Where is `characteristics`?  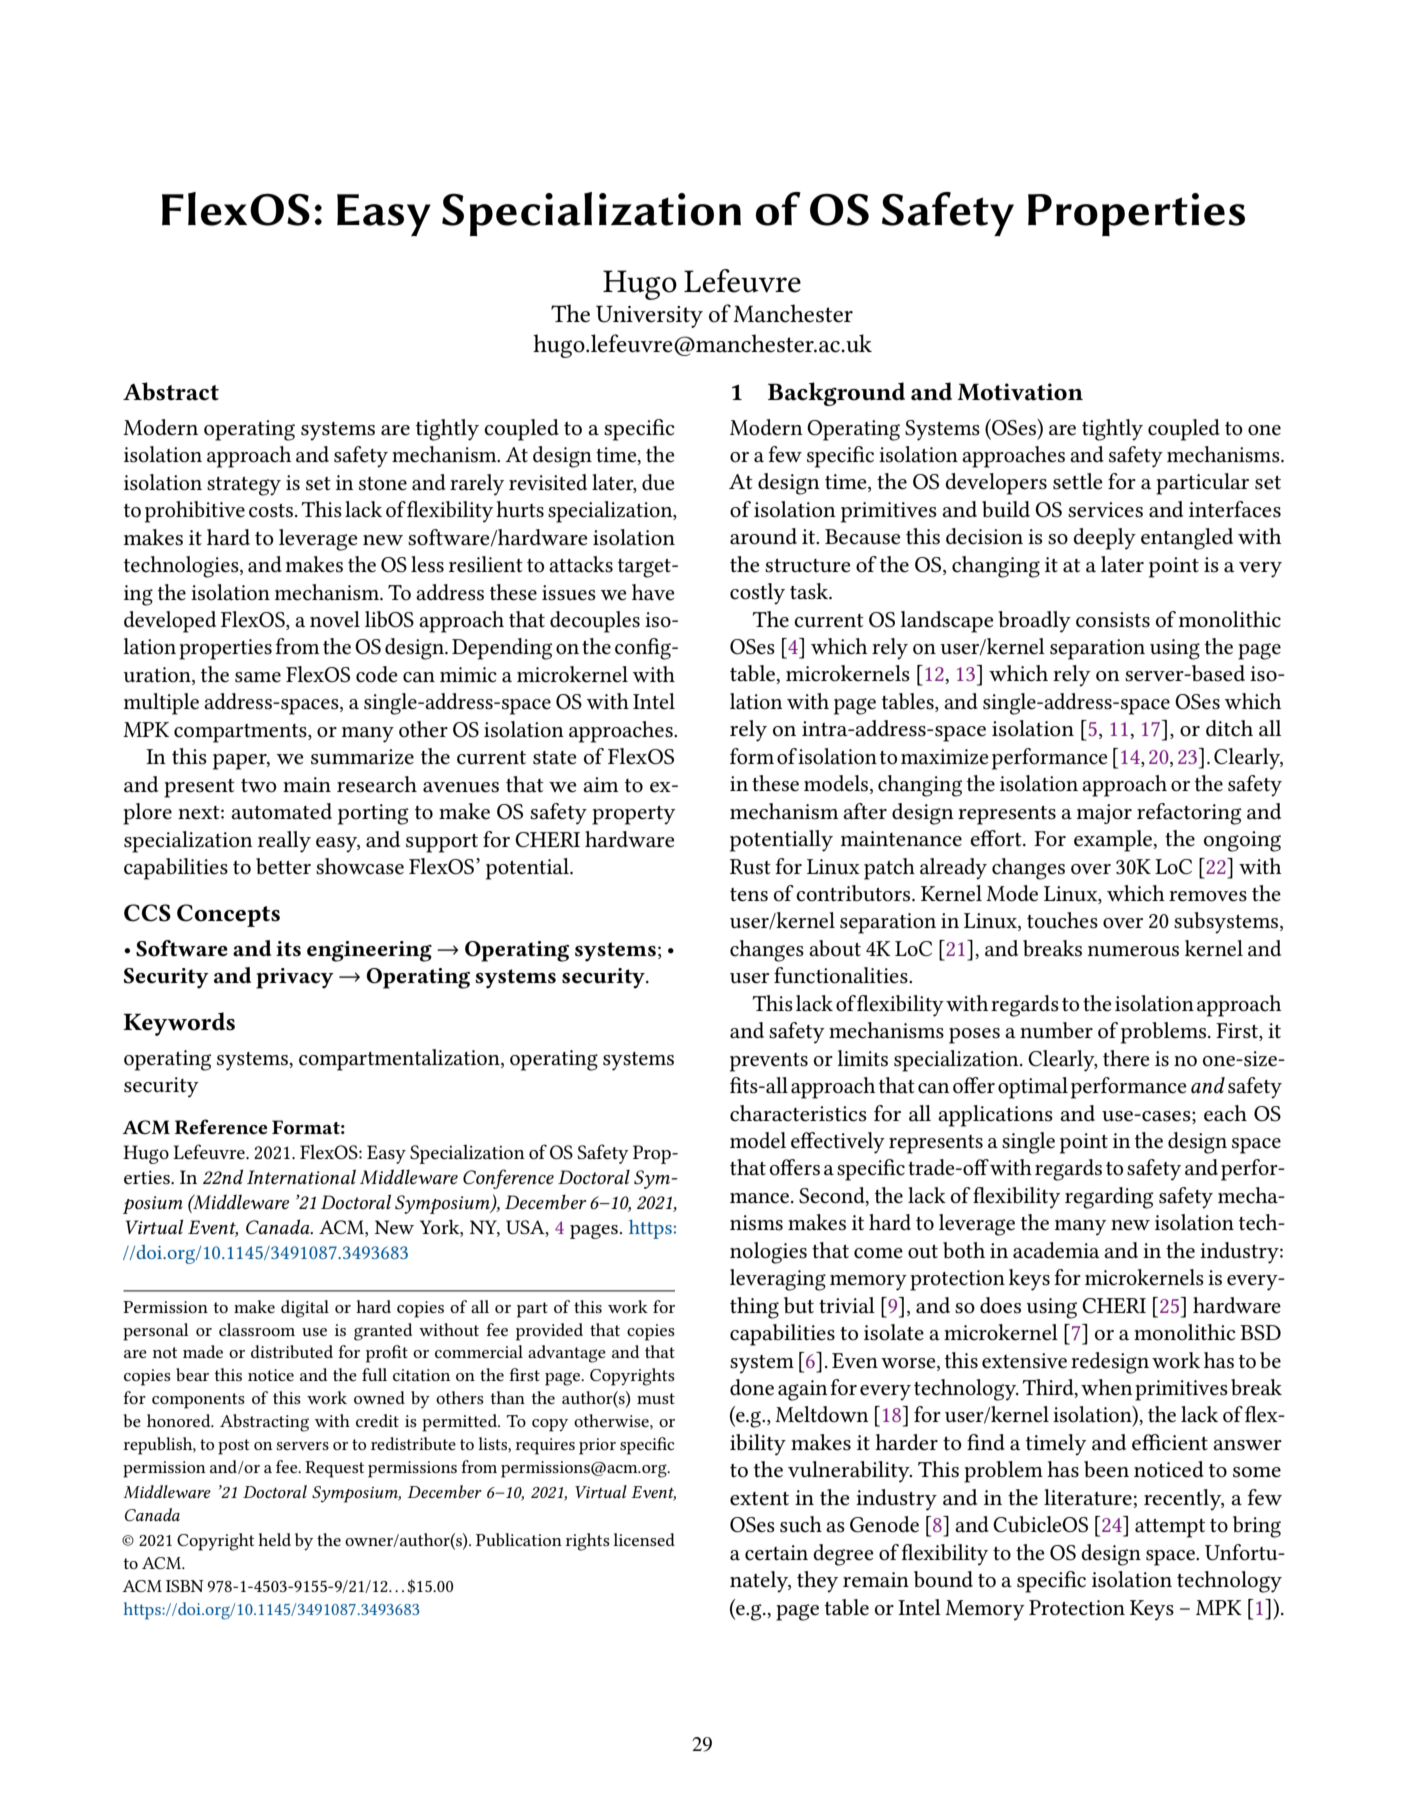 characteristics is located at coordinates (798, 1113).
